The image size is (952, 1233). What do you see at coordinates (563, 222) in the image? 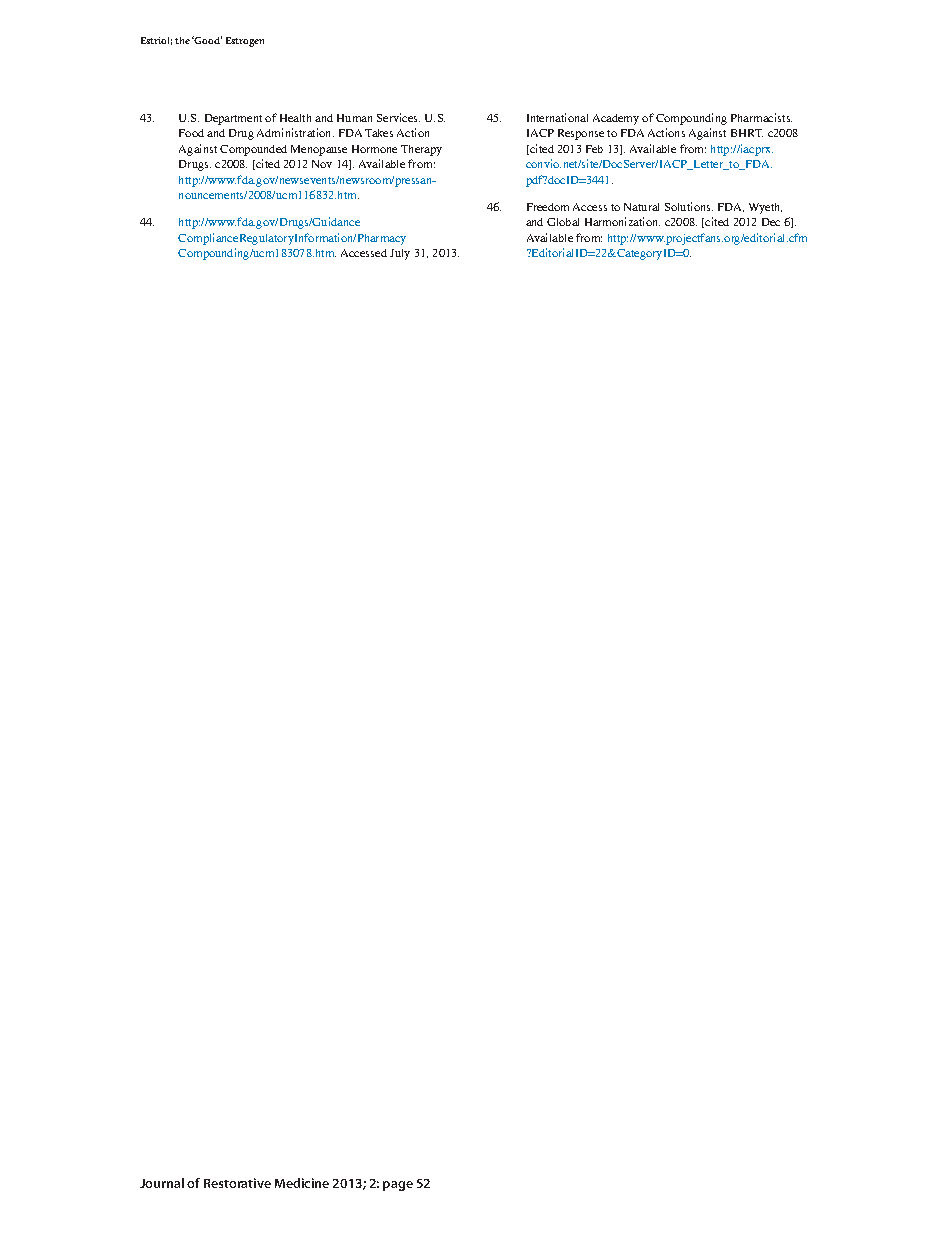
I see `Global` at bounding box center [563, 222].
